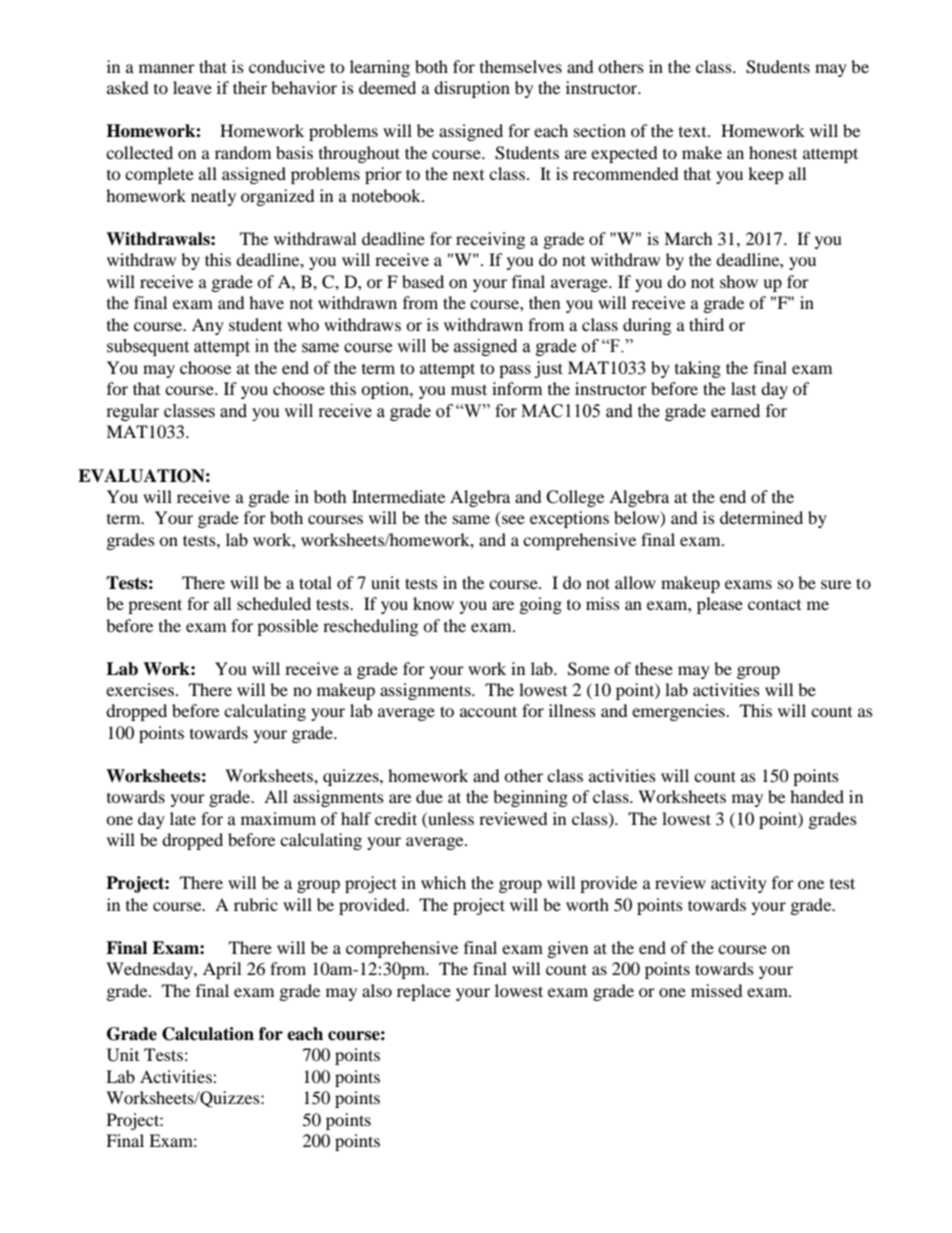 Image resolution: width=952 pixels, height=1233 pixels. What do you see at coordinates (472, 89) in the document?
I see `disruption` at bounding box center [472, 89].
